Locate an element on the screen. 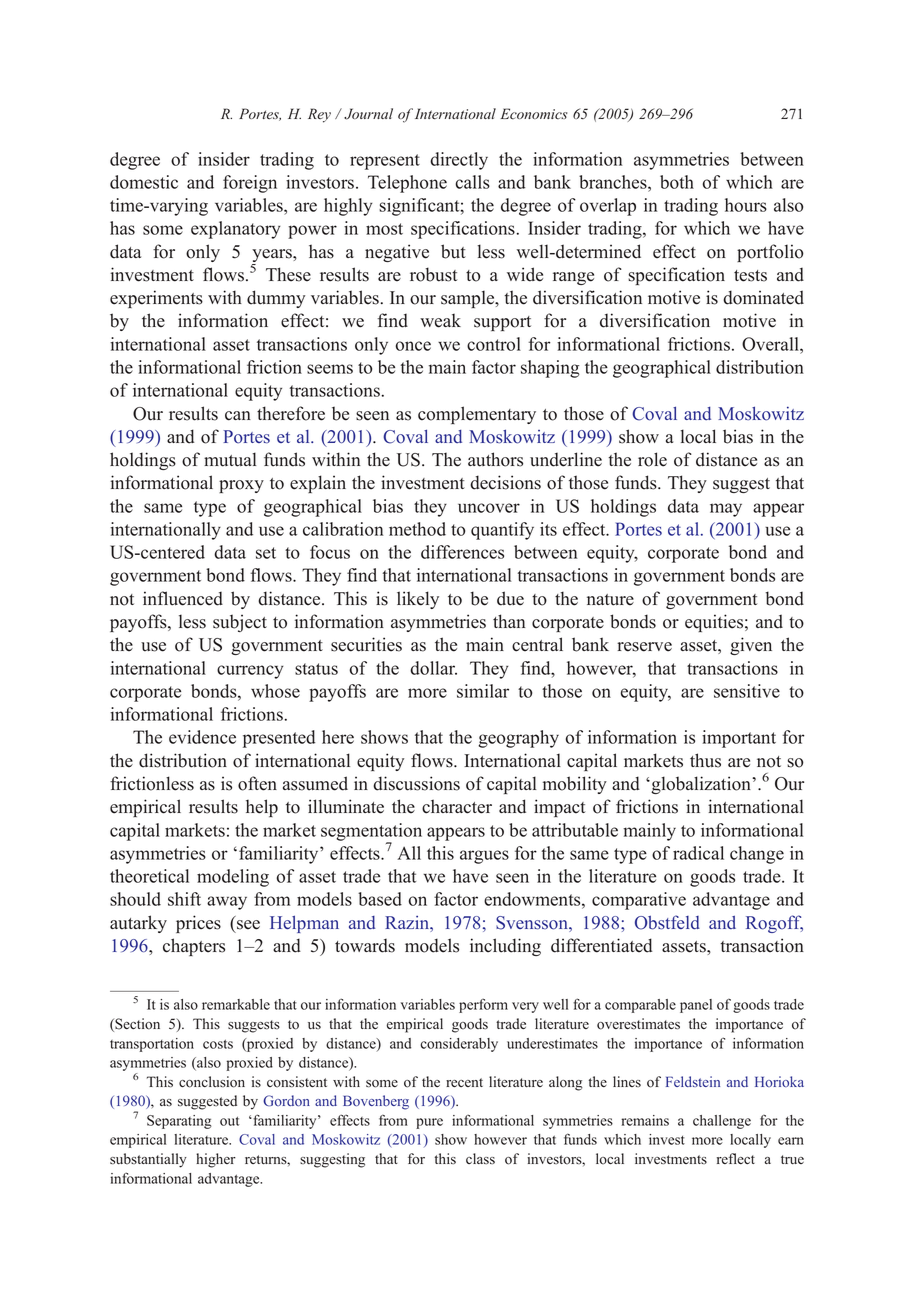  subject is located at coordinates (240, 623).
